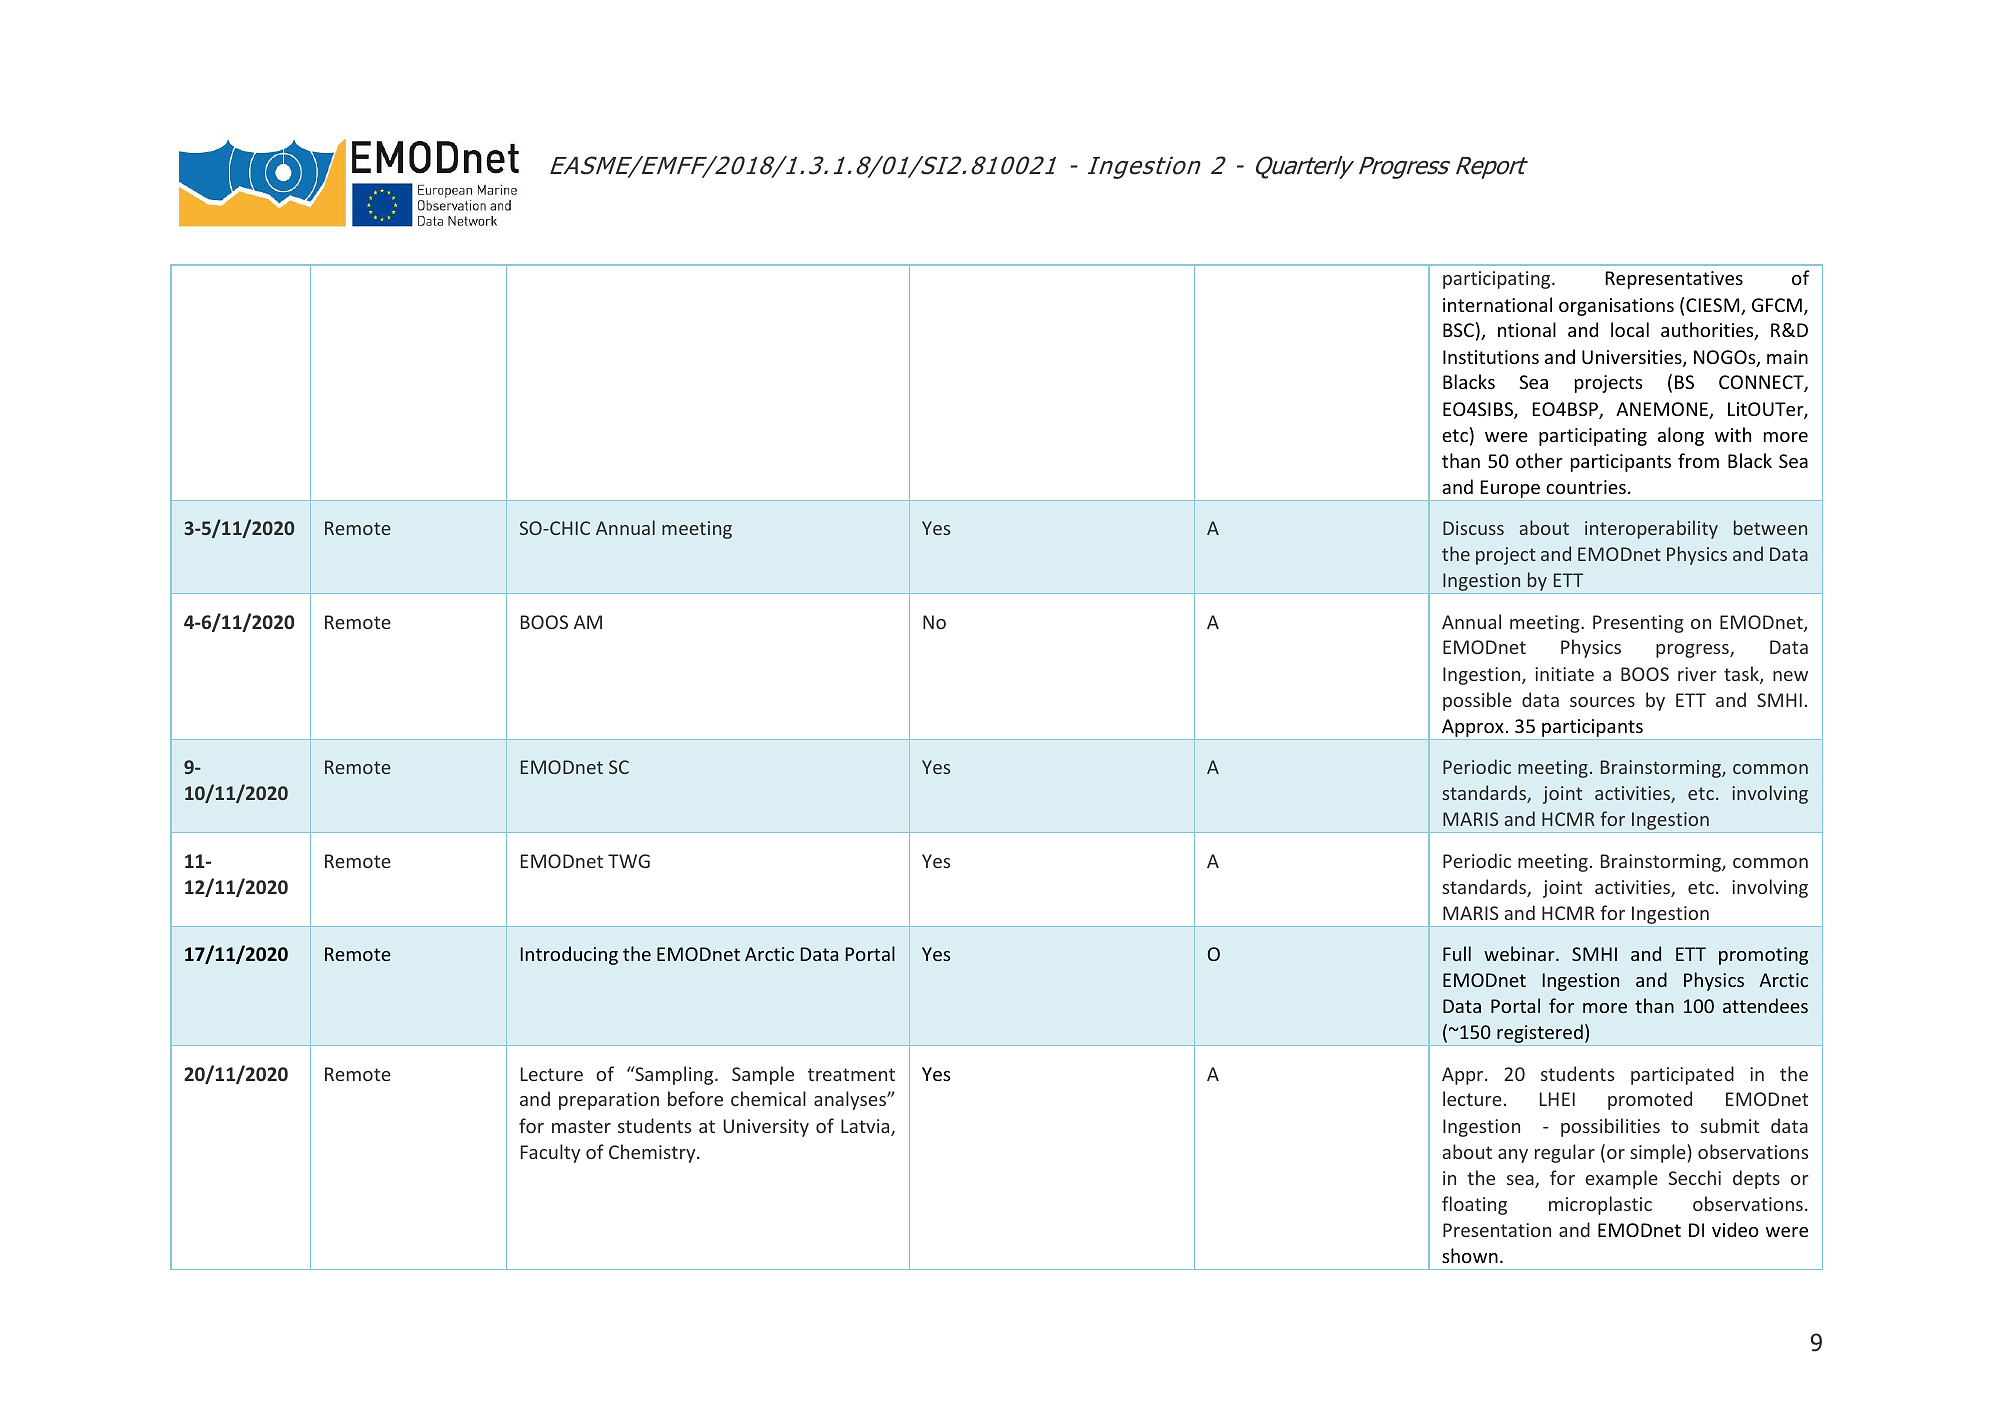 This document has width=1993, height=1410. I want to click on Introducing, so click(569, 955).
